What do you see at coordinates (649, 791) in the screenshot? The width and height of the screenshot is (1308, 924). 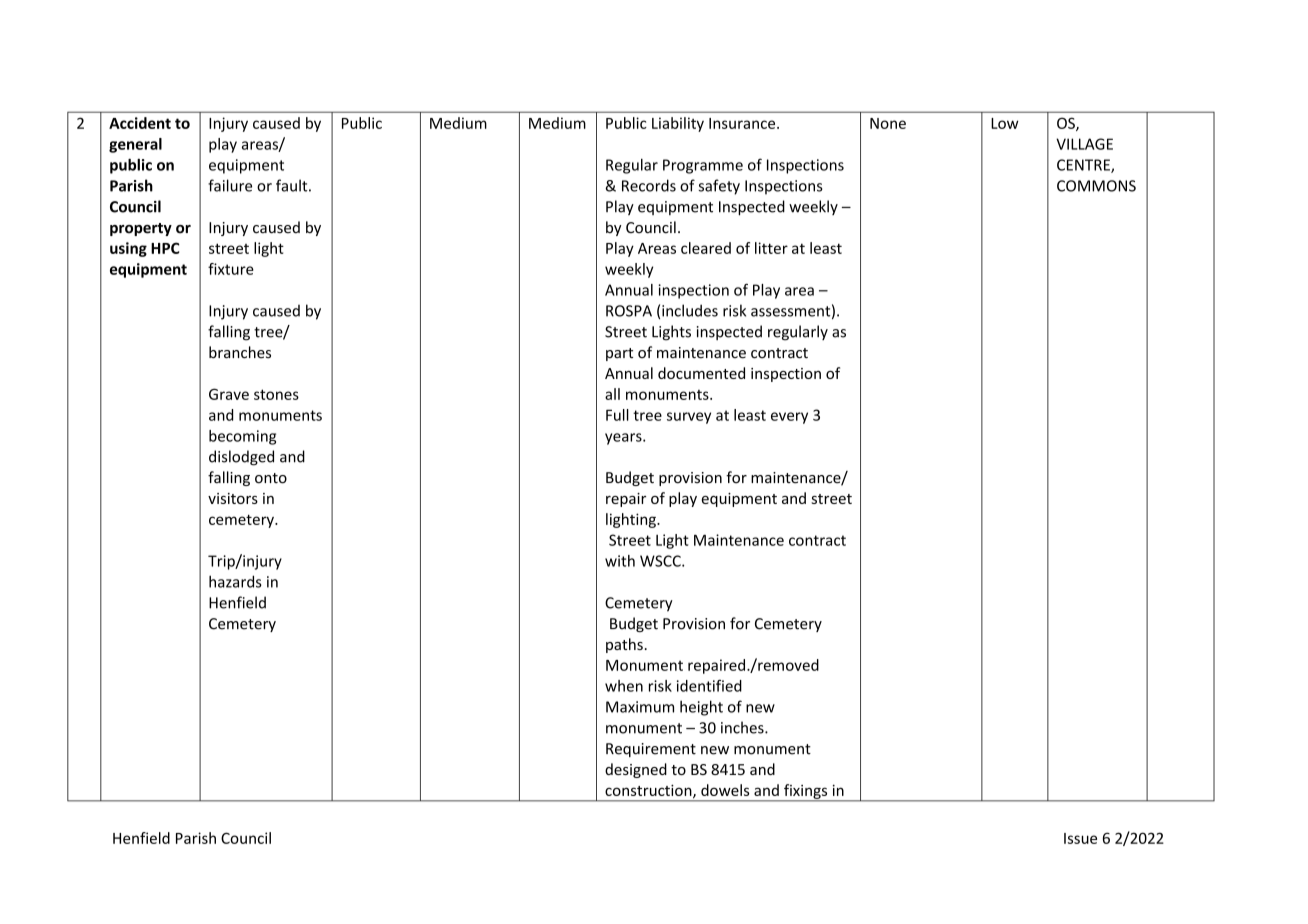 I see `construction` at bounding box center [649, 791].
